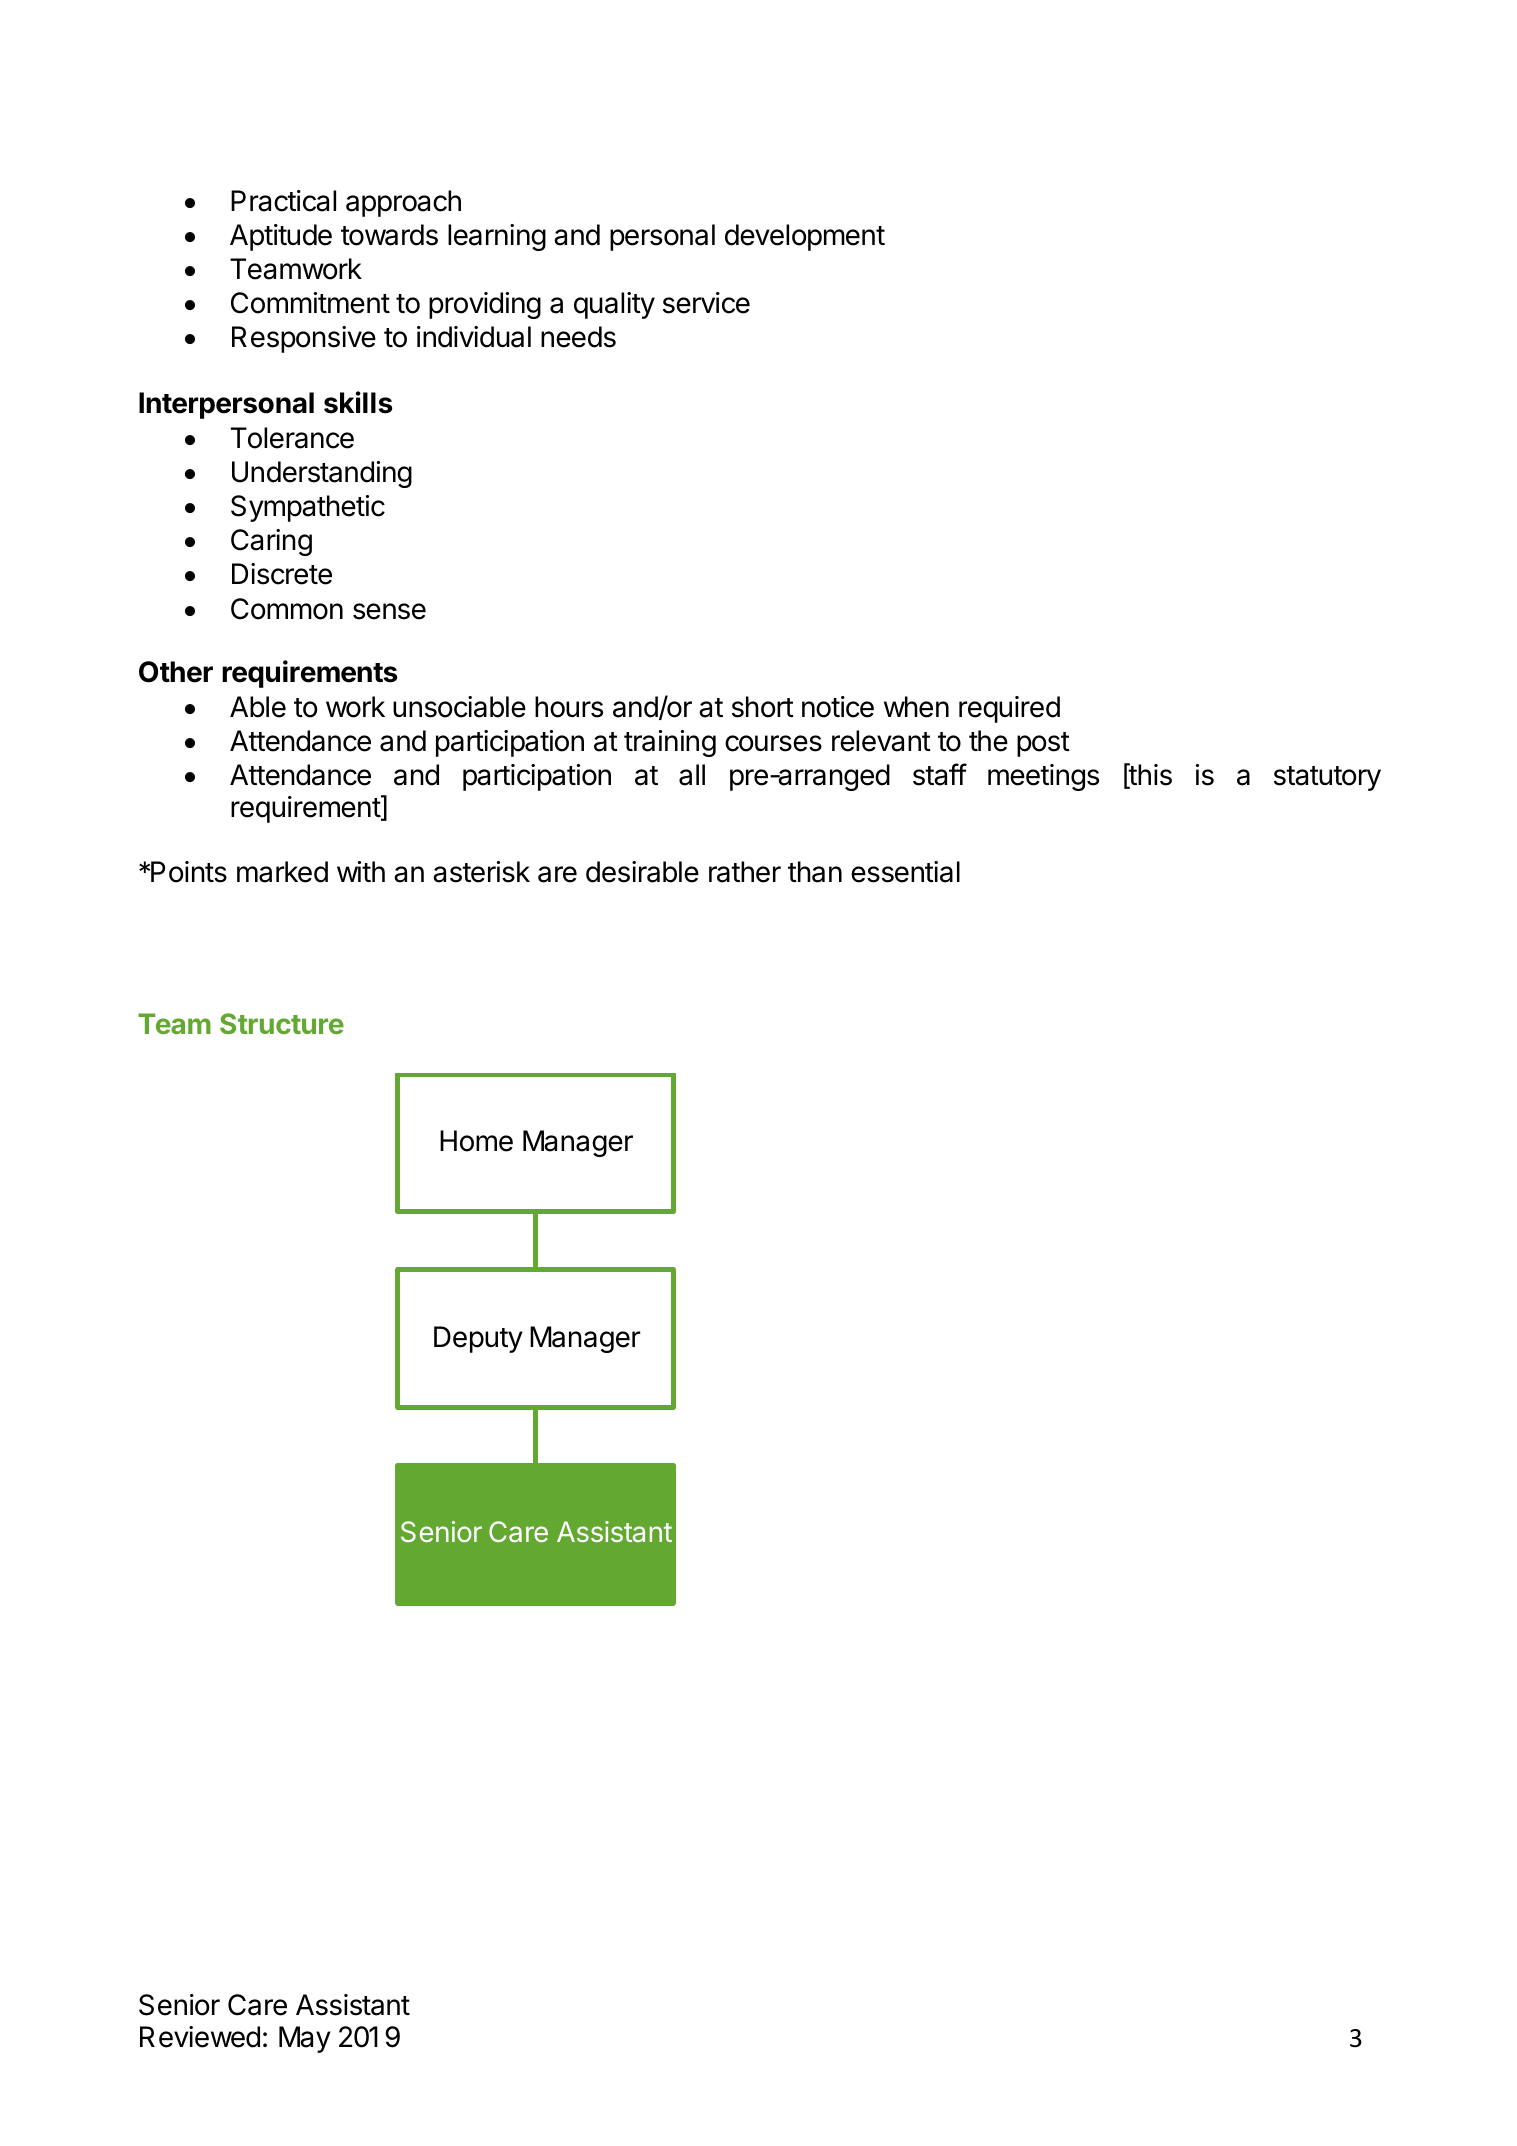  What do you see at coordinates (281, 237) in the screenshot?
I see `Aptitude` at bounding box center [281, 237].
